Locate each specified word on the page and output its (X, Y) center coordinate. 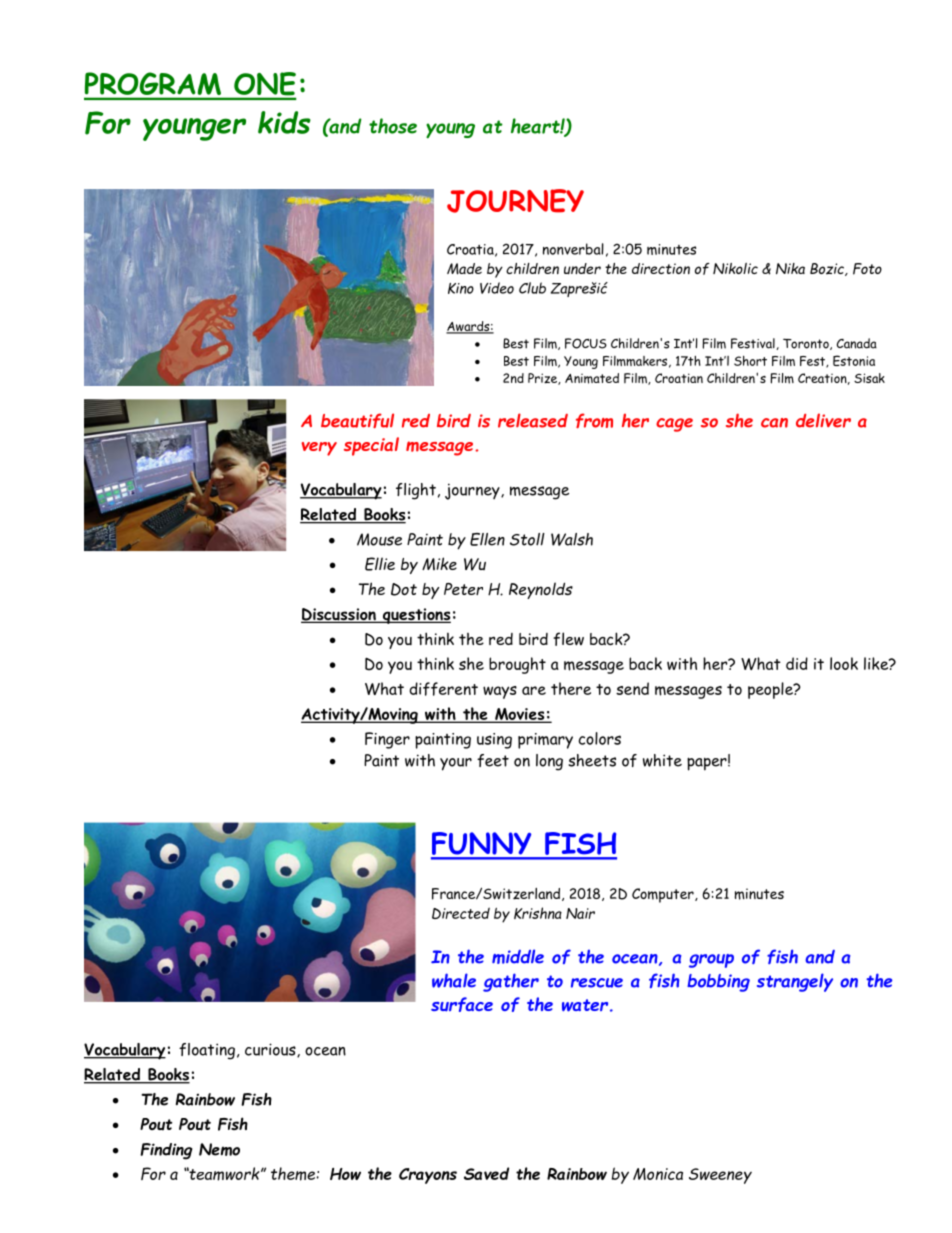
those (393, 126)
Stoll (527, 539)
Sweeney (720, 1176)
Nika (790, 268)
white (662, 760)
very (319, 449)
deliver (823, 420)
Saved (486, 1173)
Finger (387, 740)
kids (284, 122)
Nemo (219, 1149)
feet (493, 760)
